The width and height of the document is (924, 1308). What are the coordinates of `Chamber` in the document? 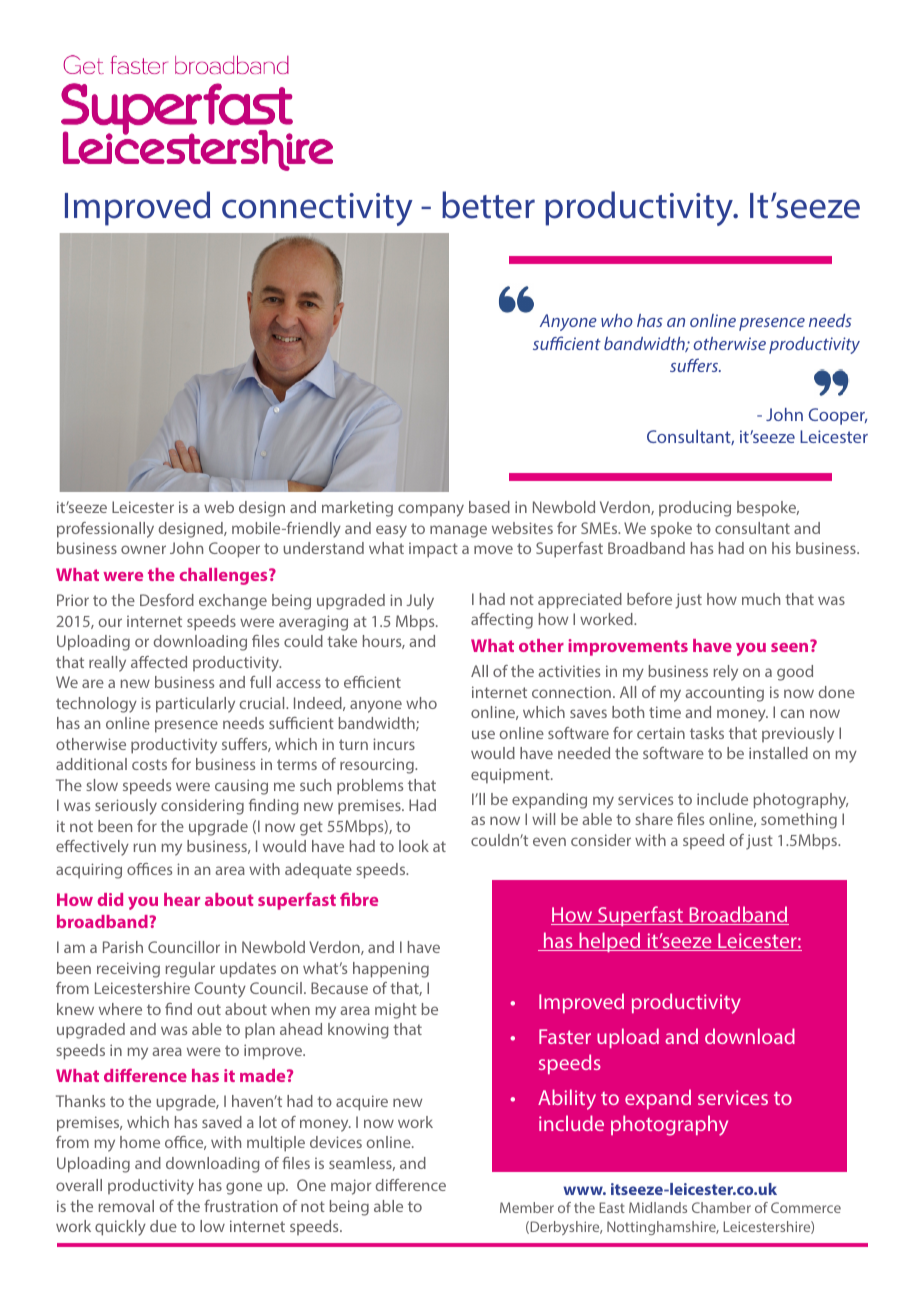 It's located at (721, 1207).
